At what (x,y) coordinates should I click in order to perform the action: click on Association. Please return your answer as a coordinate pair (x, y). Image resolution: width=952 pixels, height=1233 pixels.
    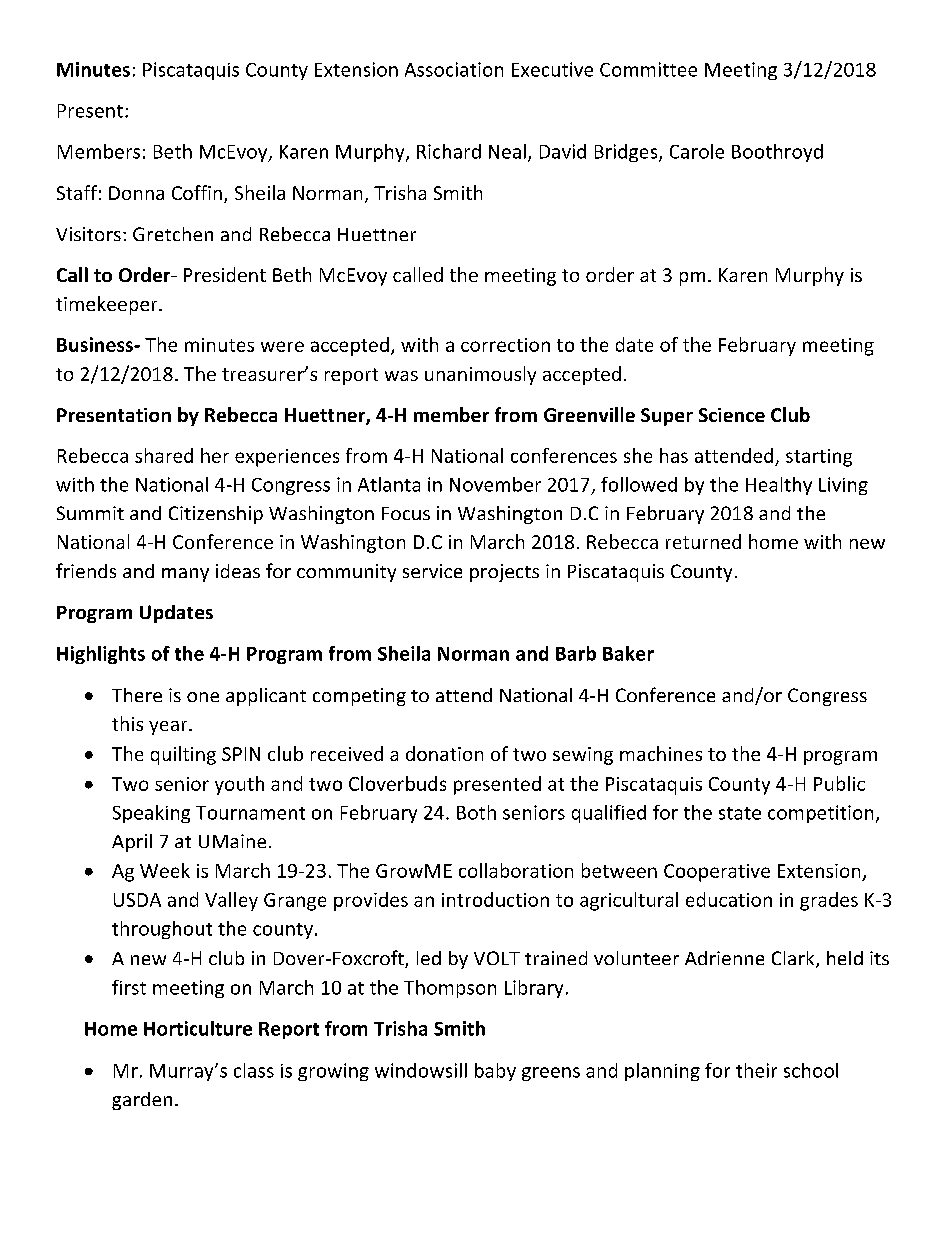
    Looking at the image, I should click on (454, 69).
